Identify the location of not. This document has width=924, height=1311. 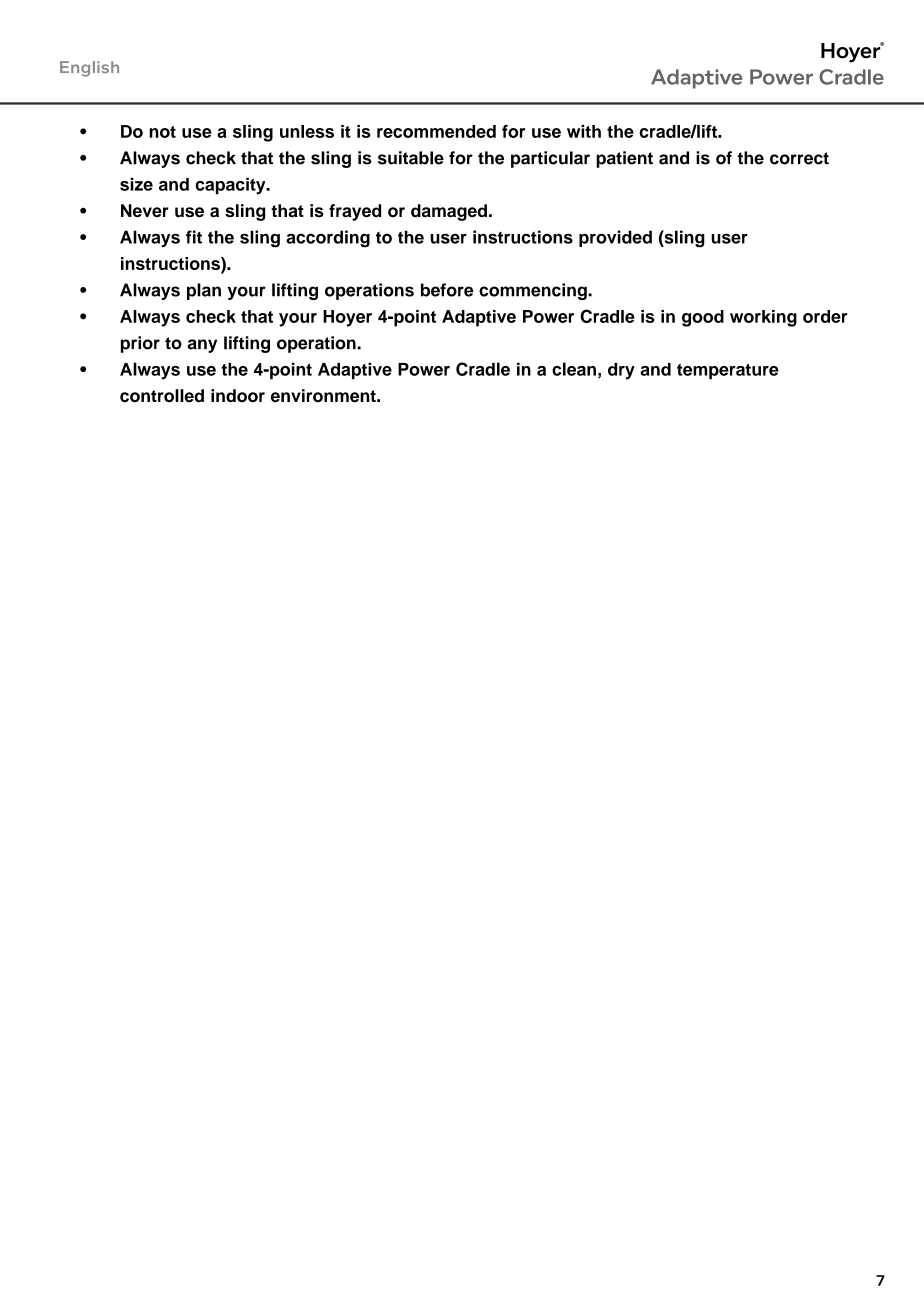
(162, 132).
